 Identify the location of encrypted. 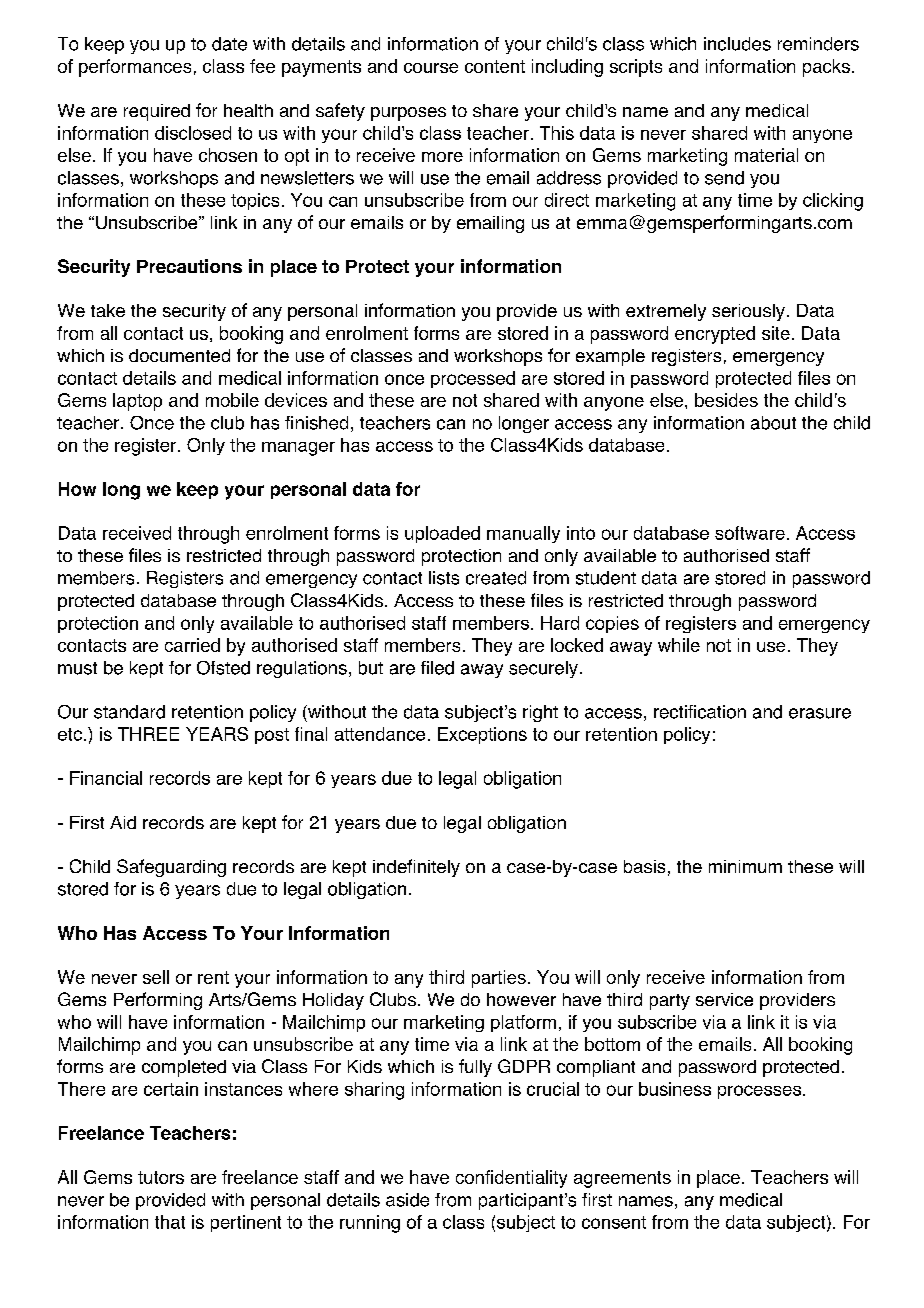
(715, 335).
